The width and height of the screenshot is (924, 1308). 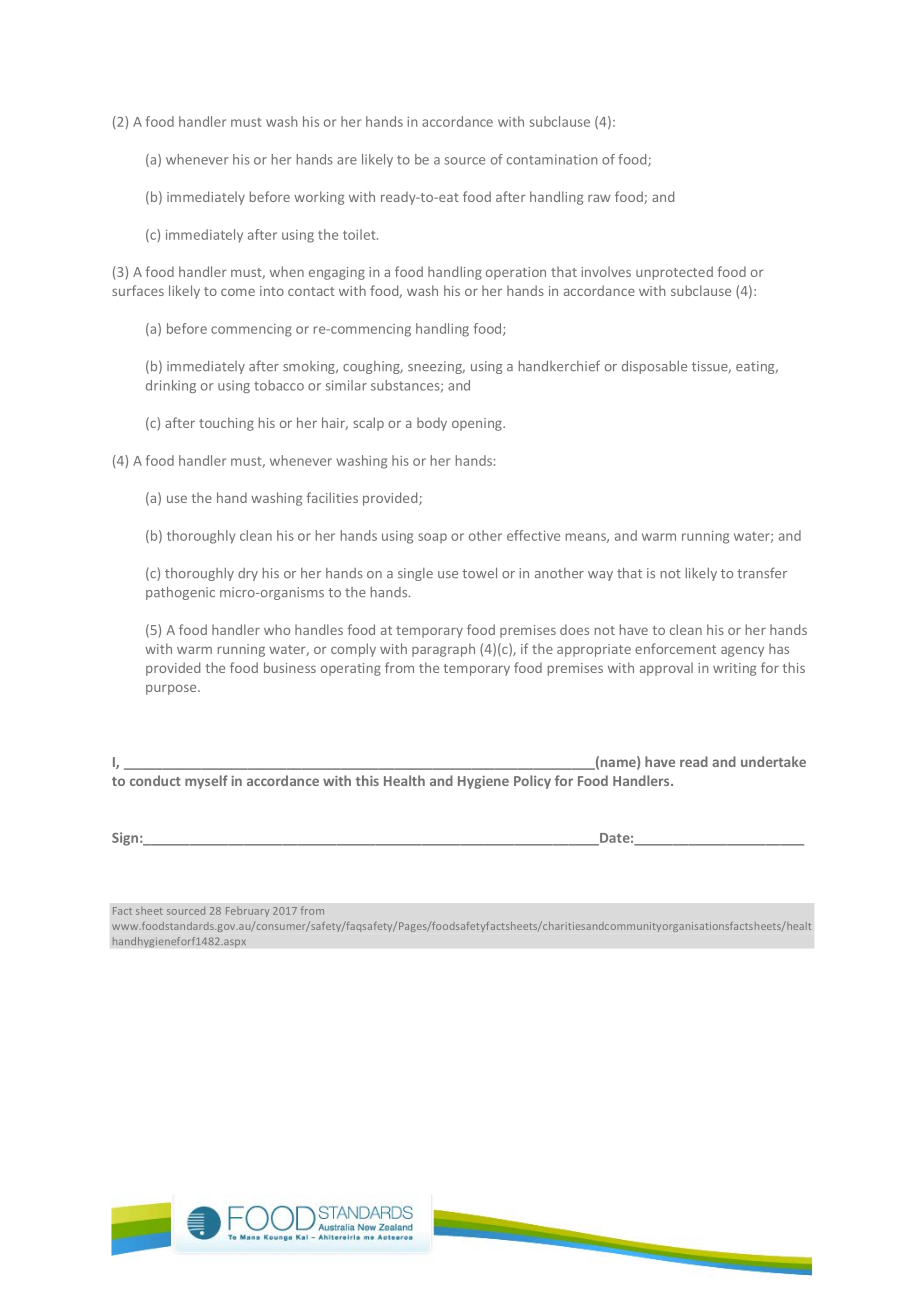 I want to click on undertake, so click(x=773, y=761).
